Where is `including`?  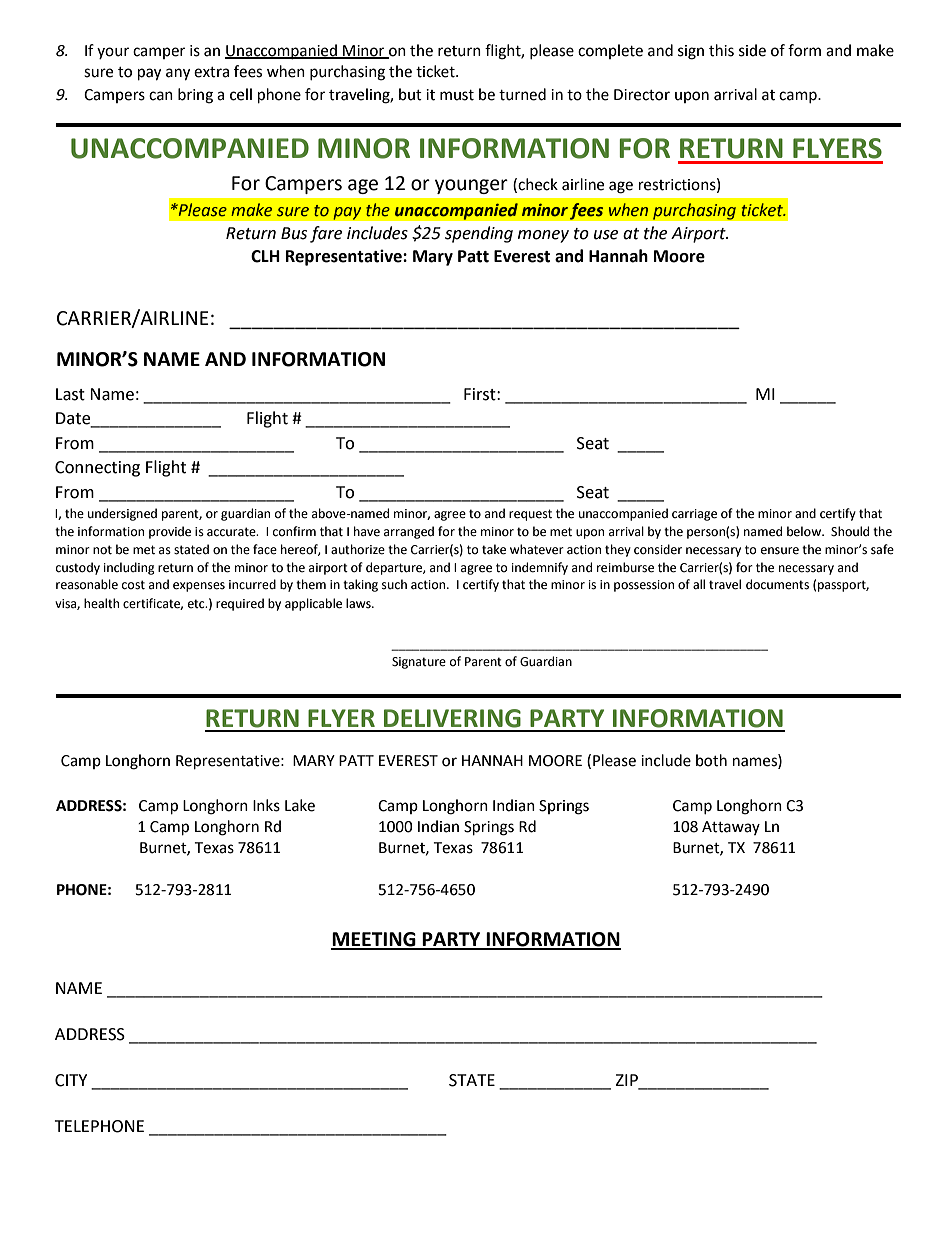 including is located at coordinates (129, 568).
